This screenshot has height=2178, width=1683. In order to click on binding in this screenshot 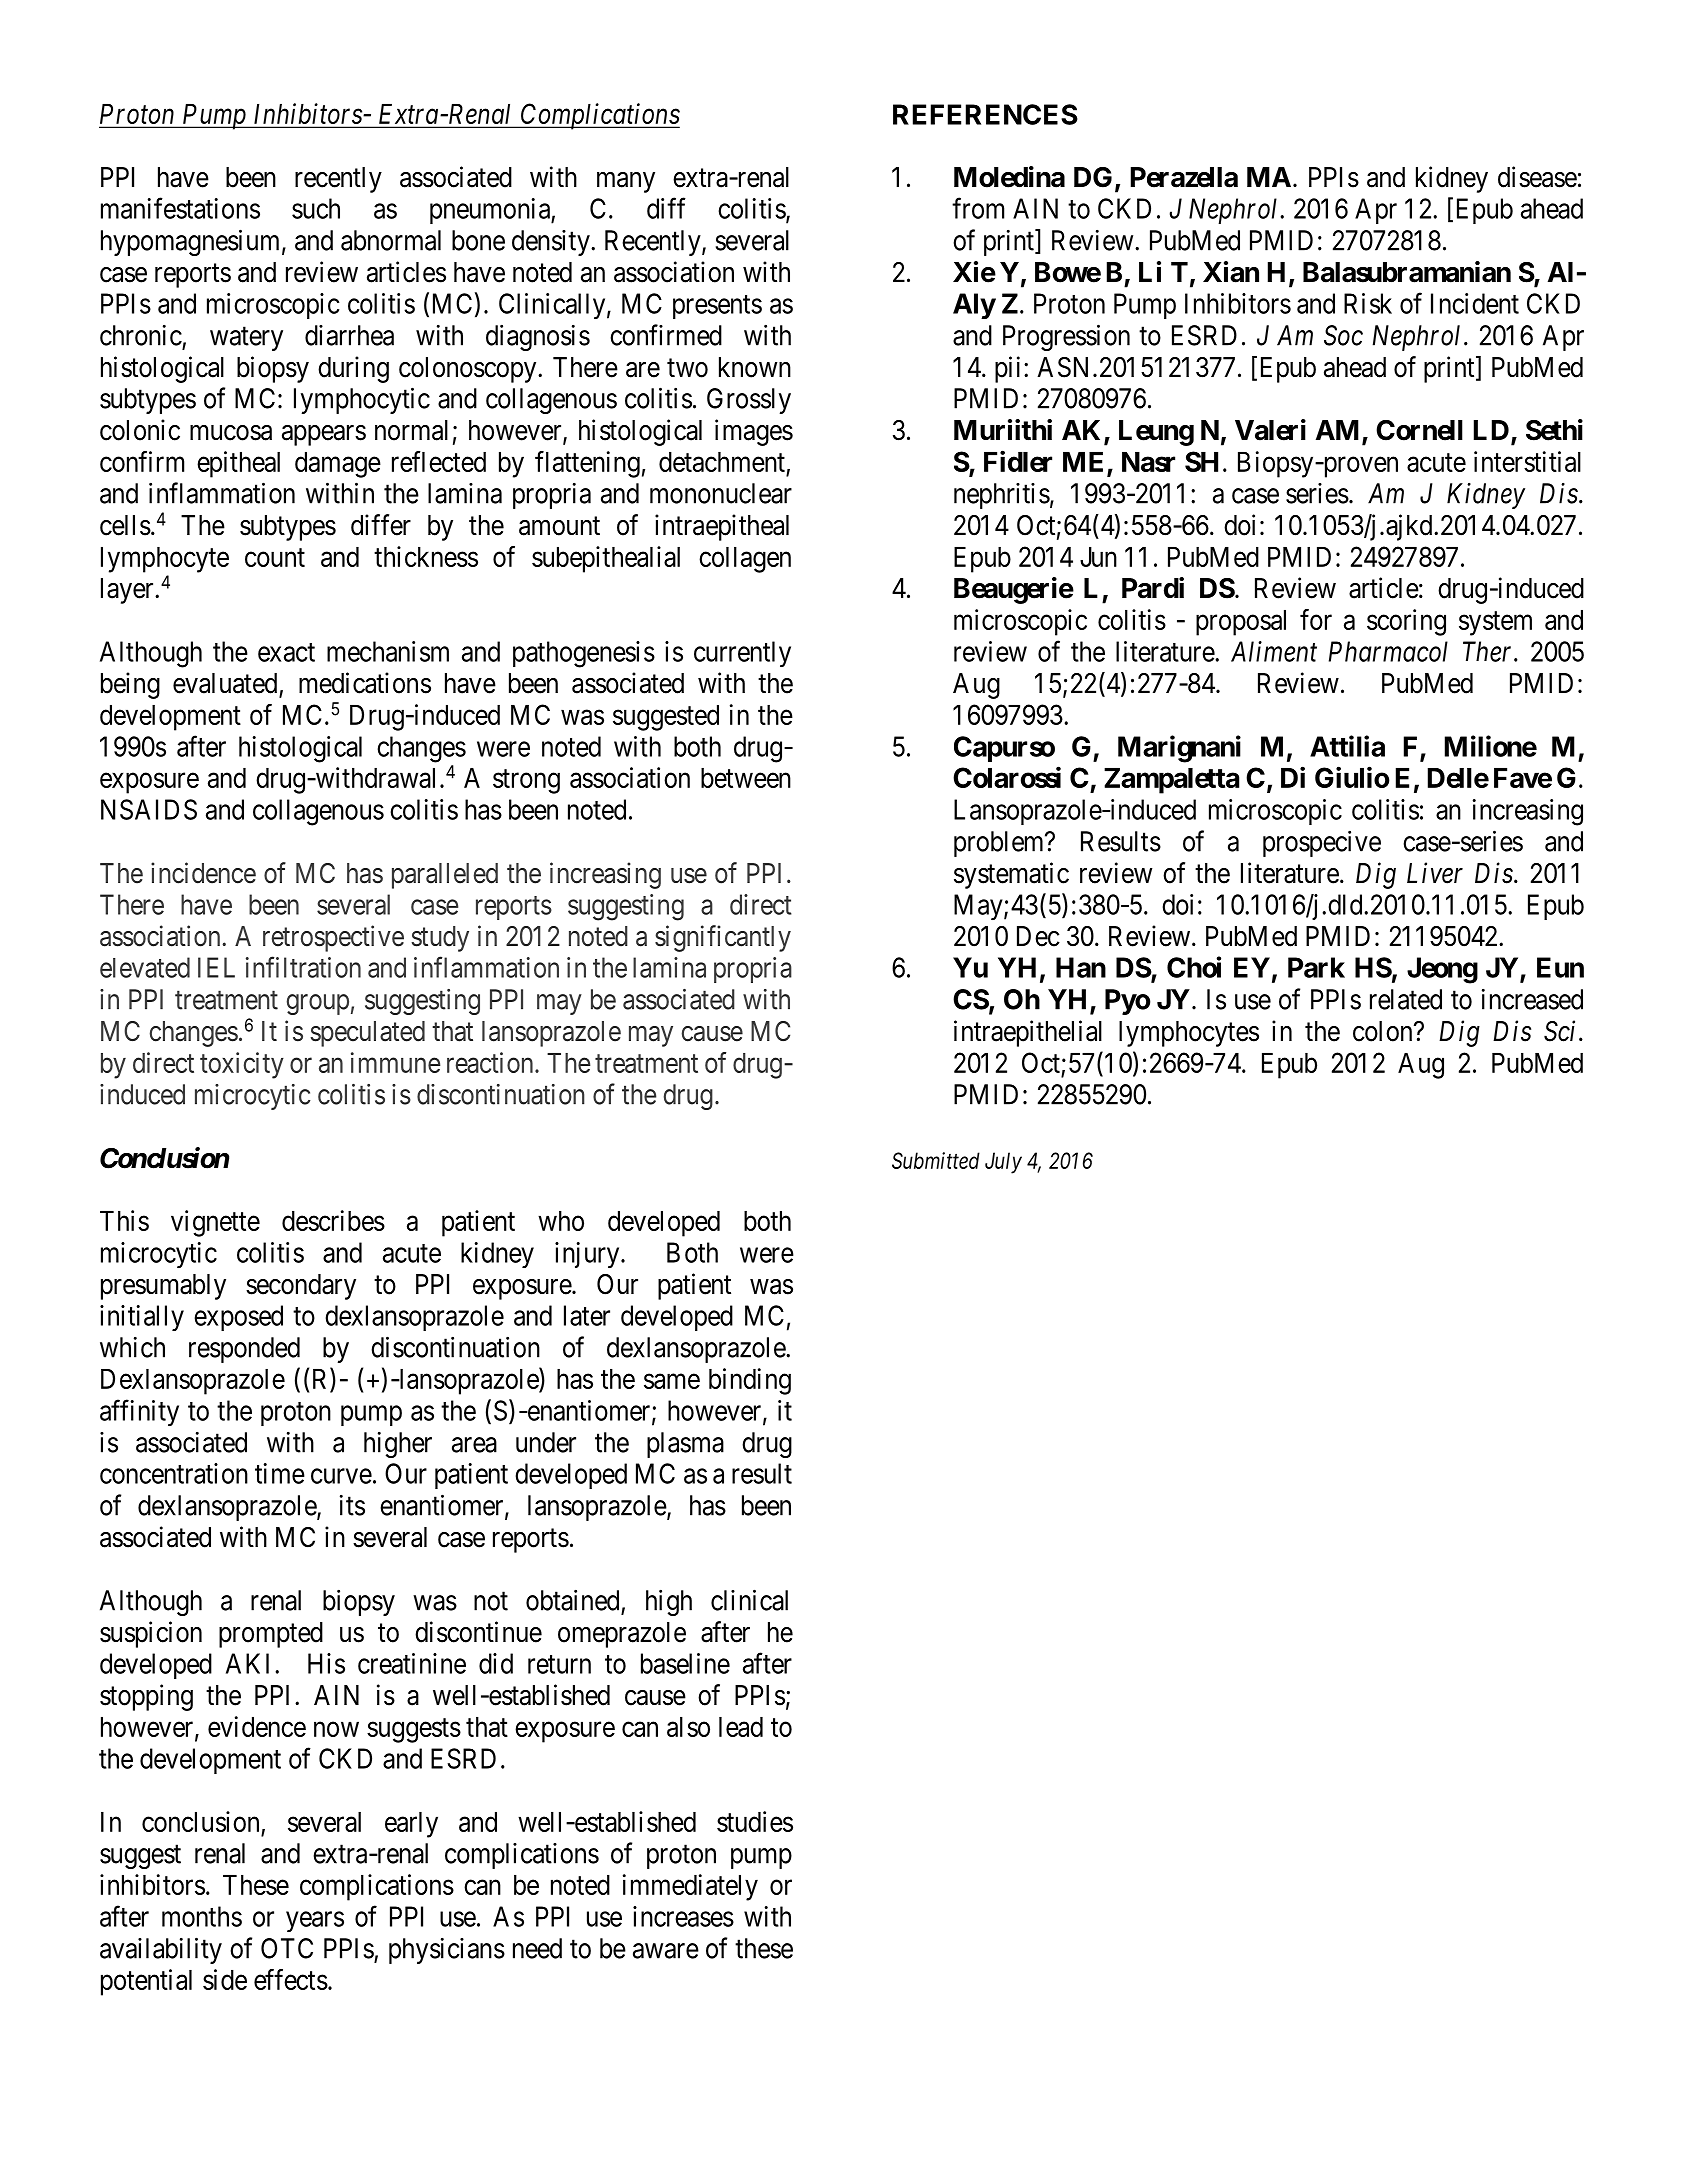, I will do `click(750, 1381)`.
